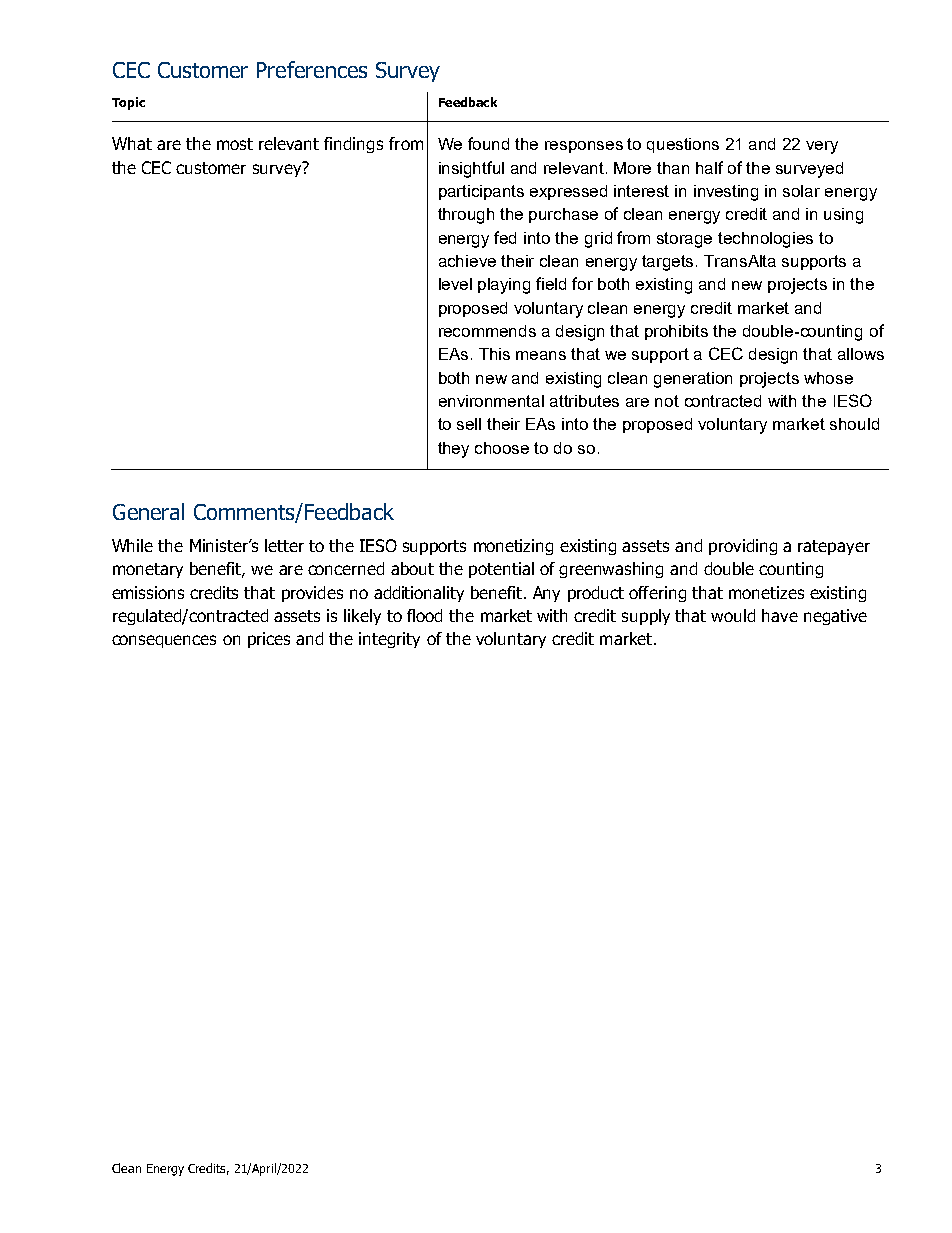  I want to click on choose, so click(502, 448).
